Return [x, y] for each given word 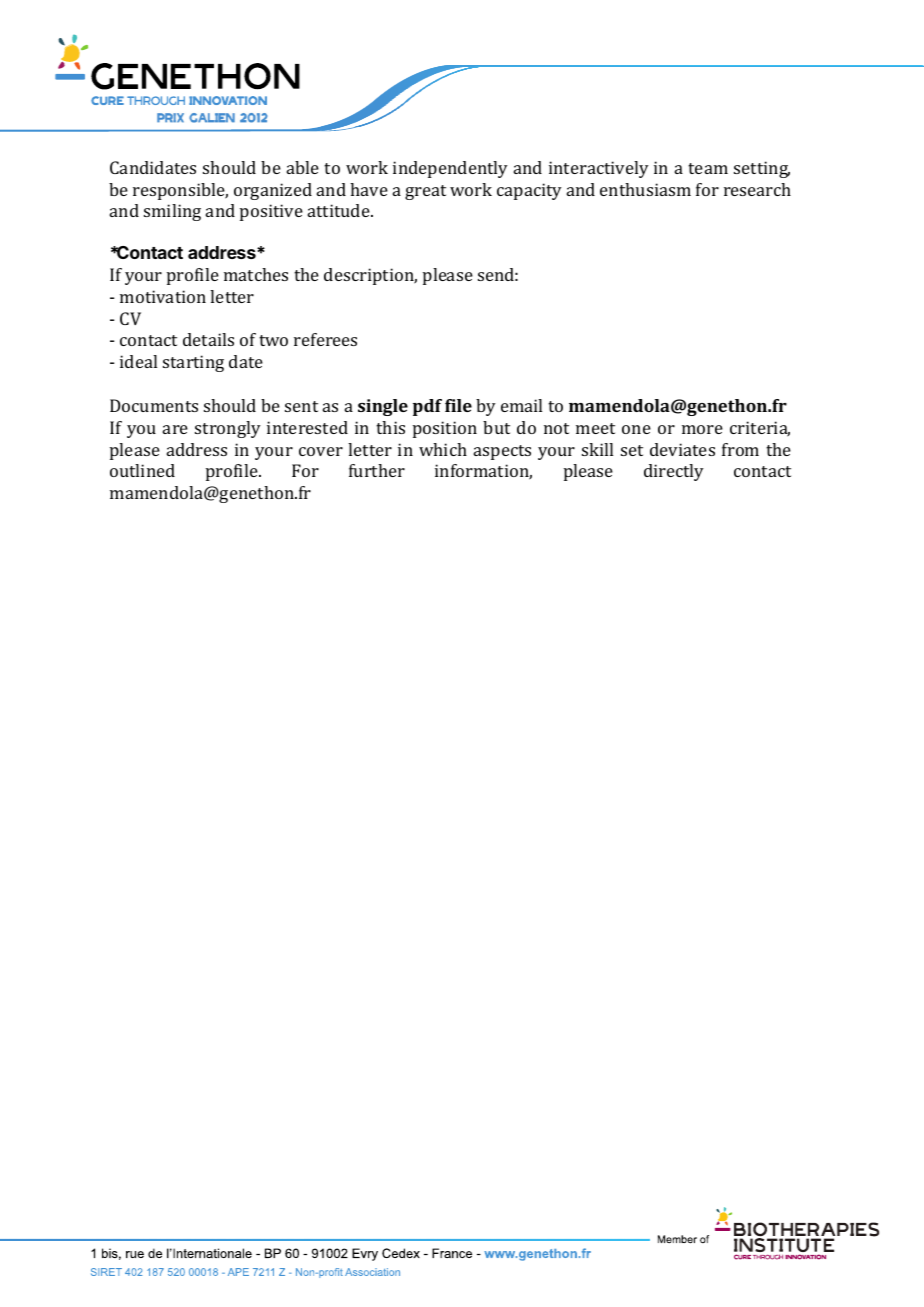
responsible [180, 191]
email [521, 405]
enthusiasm [645, 189]
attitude [340, 210]
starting [193, 363]
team [708, 168]
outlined [142, 470]
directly [674, 472]
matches [256, 274]
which [443, 449]
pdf [427, 407]
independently [450, 169]
